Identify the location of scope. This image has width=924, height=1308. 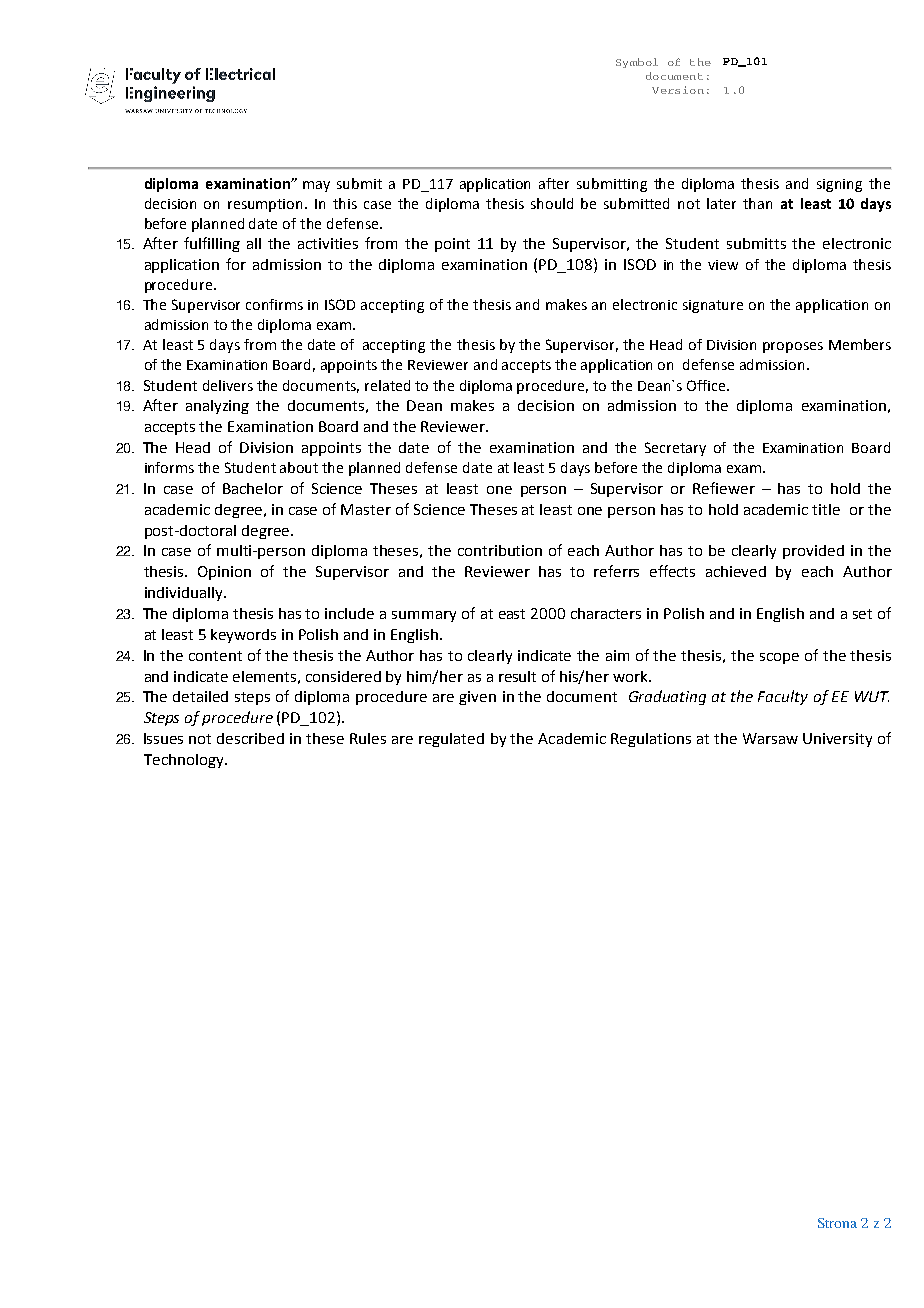
(779, 658).
